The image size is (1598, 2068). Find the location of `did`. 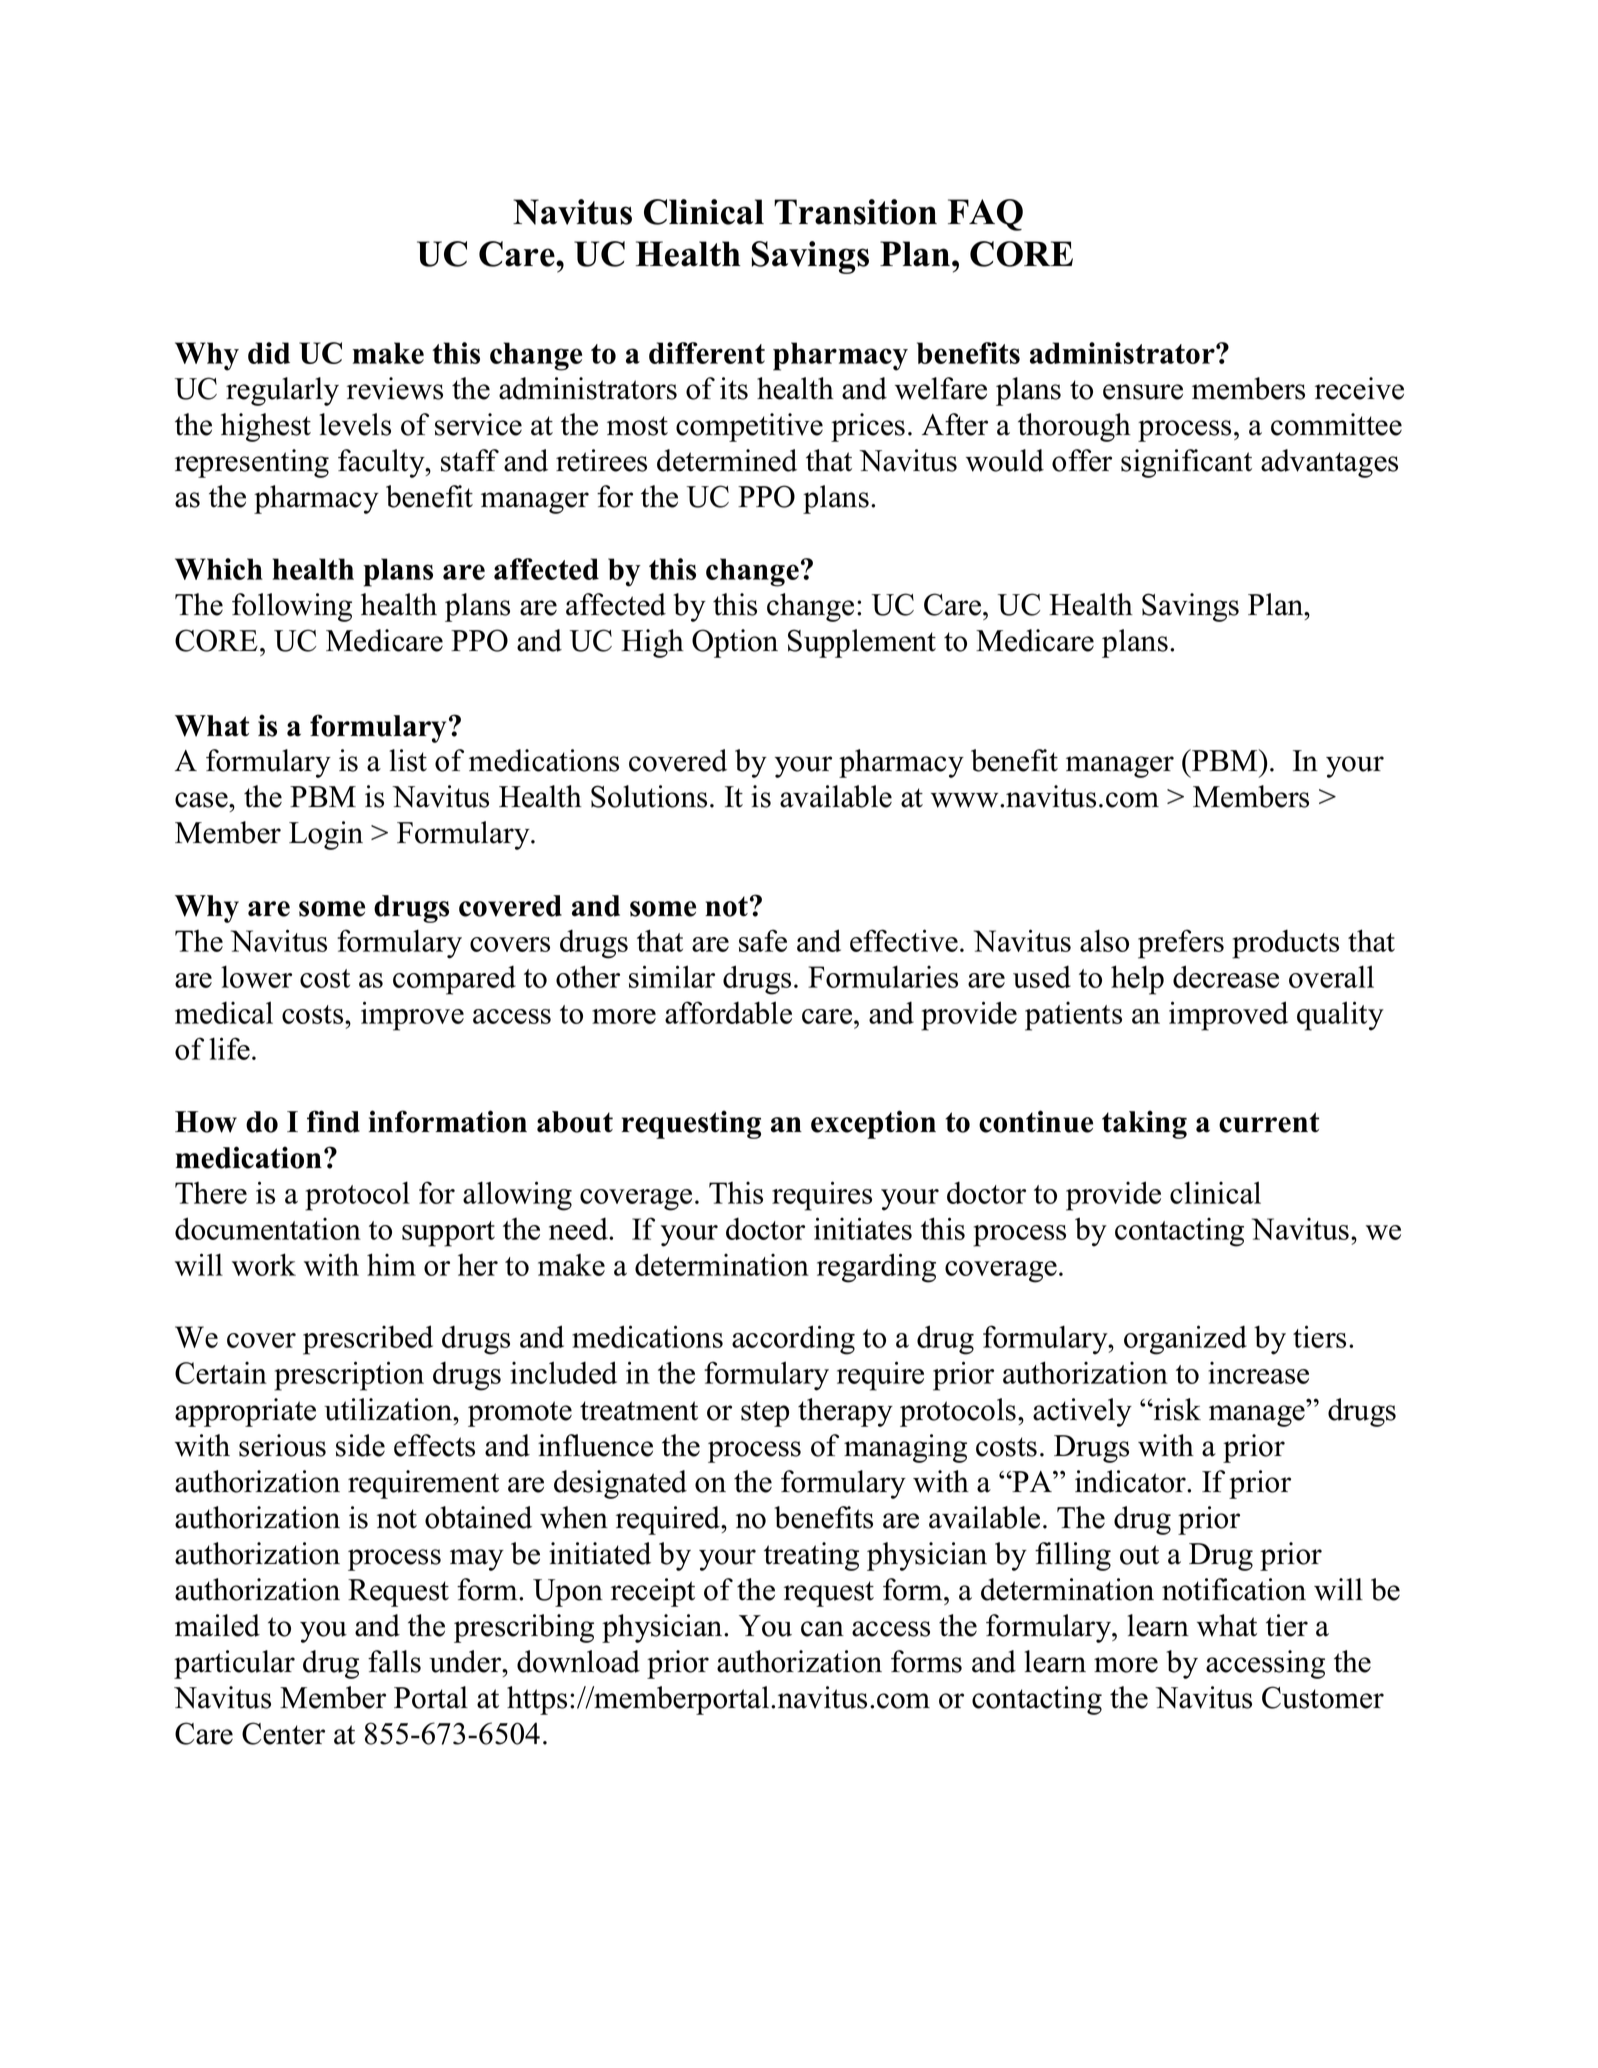

did is located at coordinates (269, 353).
